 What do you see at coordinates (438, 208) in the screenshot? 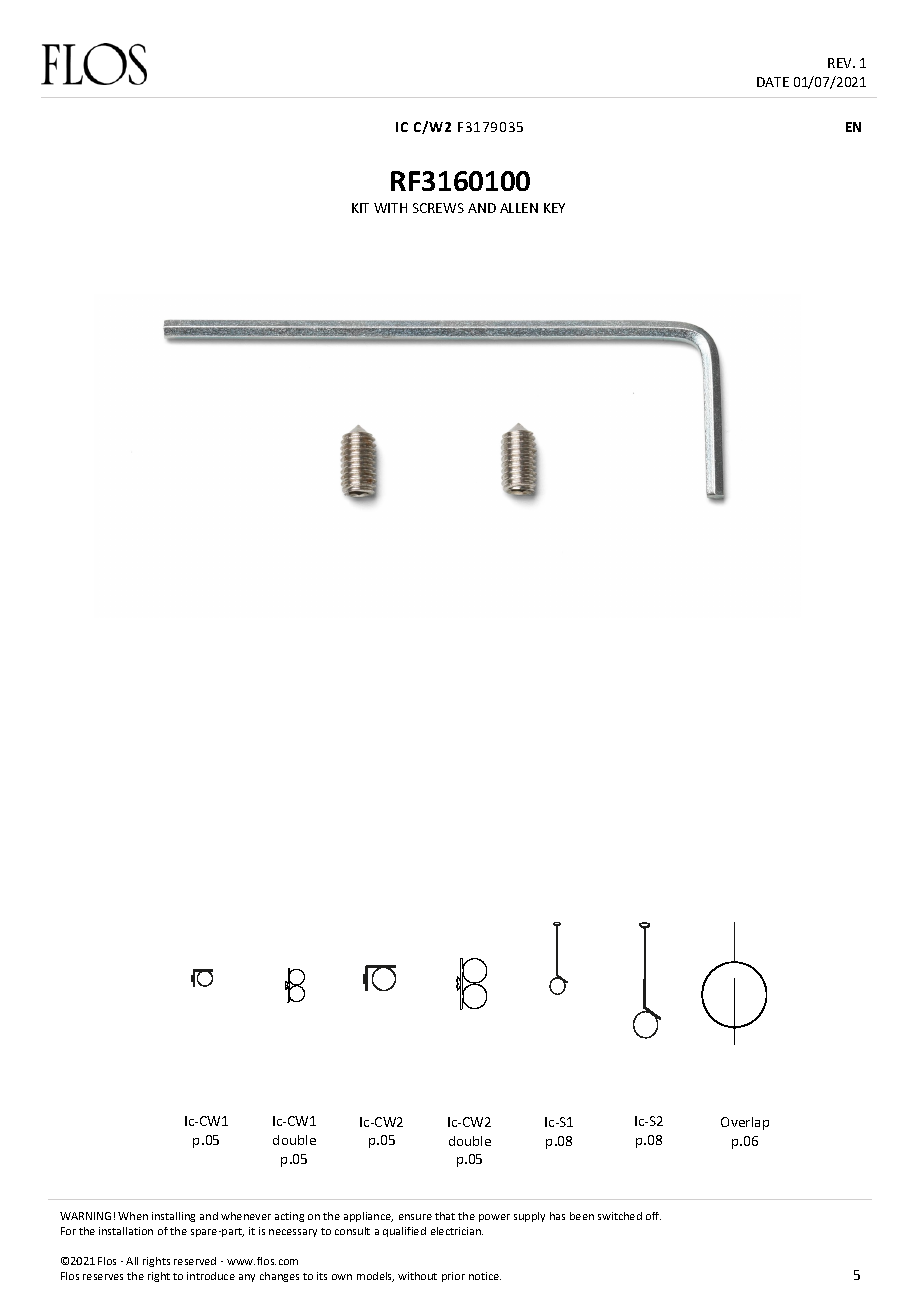
I see `SCREWS` at bounding box center [438, 208].
